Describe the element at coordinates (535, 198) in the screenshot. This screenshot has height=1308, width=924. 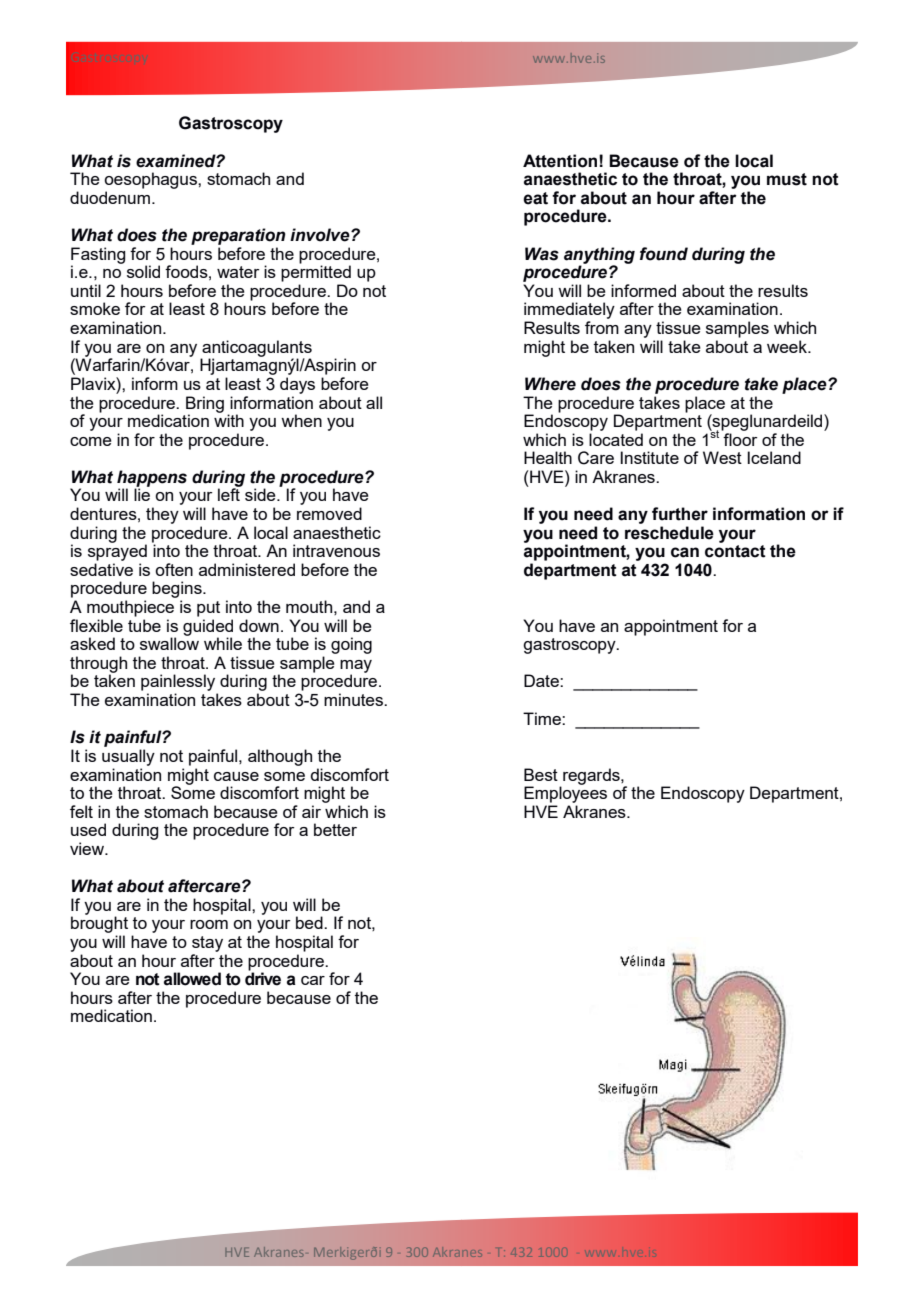
I see `eat` at that location.
